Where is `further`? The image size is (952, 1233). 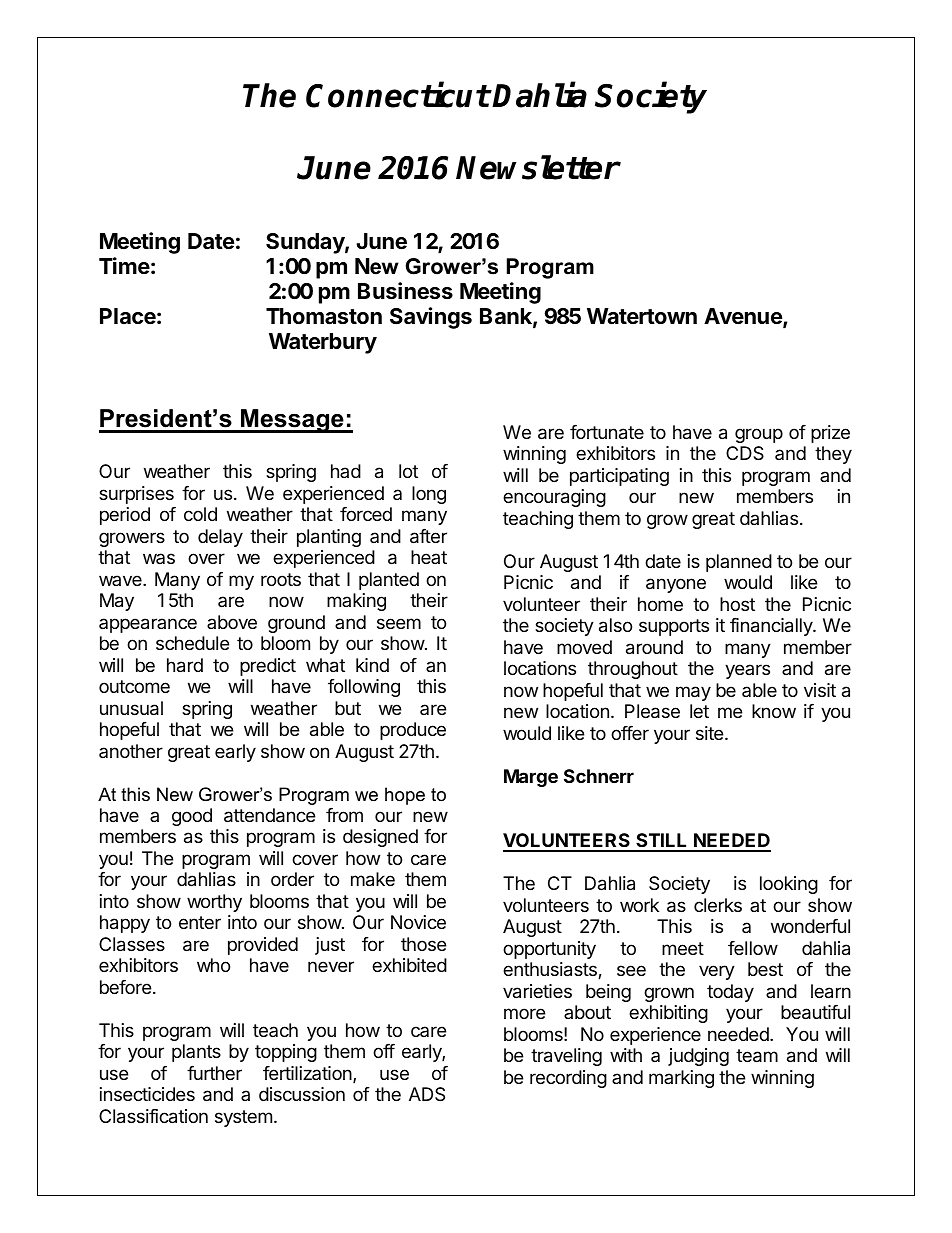
further is located at coordinates (214, 1073).
